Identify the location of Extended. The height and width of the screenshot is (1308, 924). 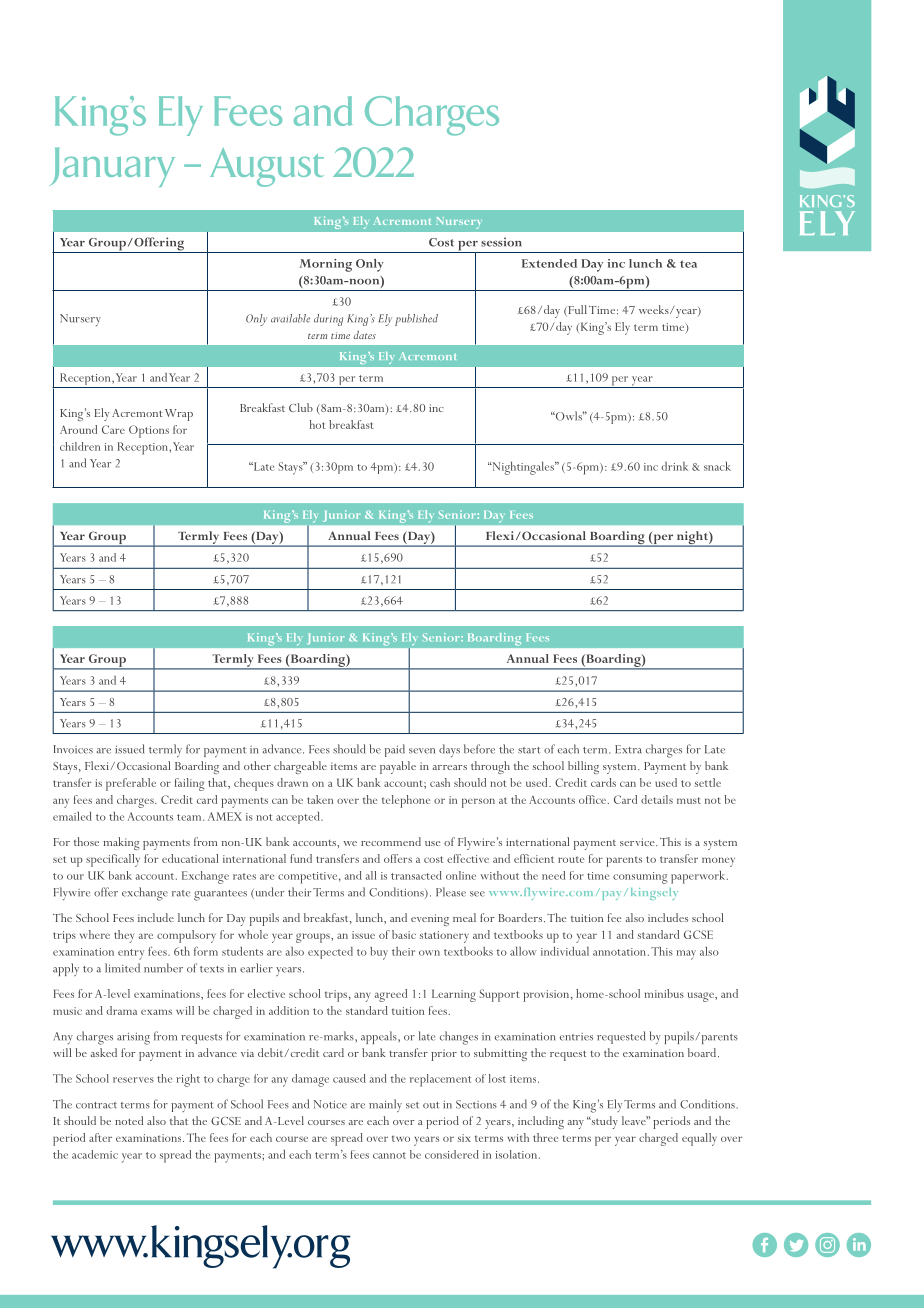
(549, 263).
